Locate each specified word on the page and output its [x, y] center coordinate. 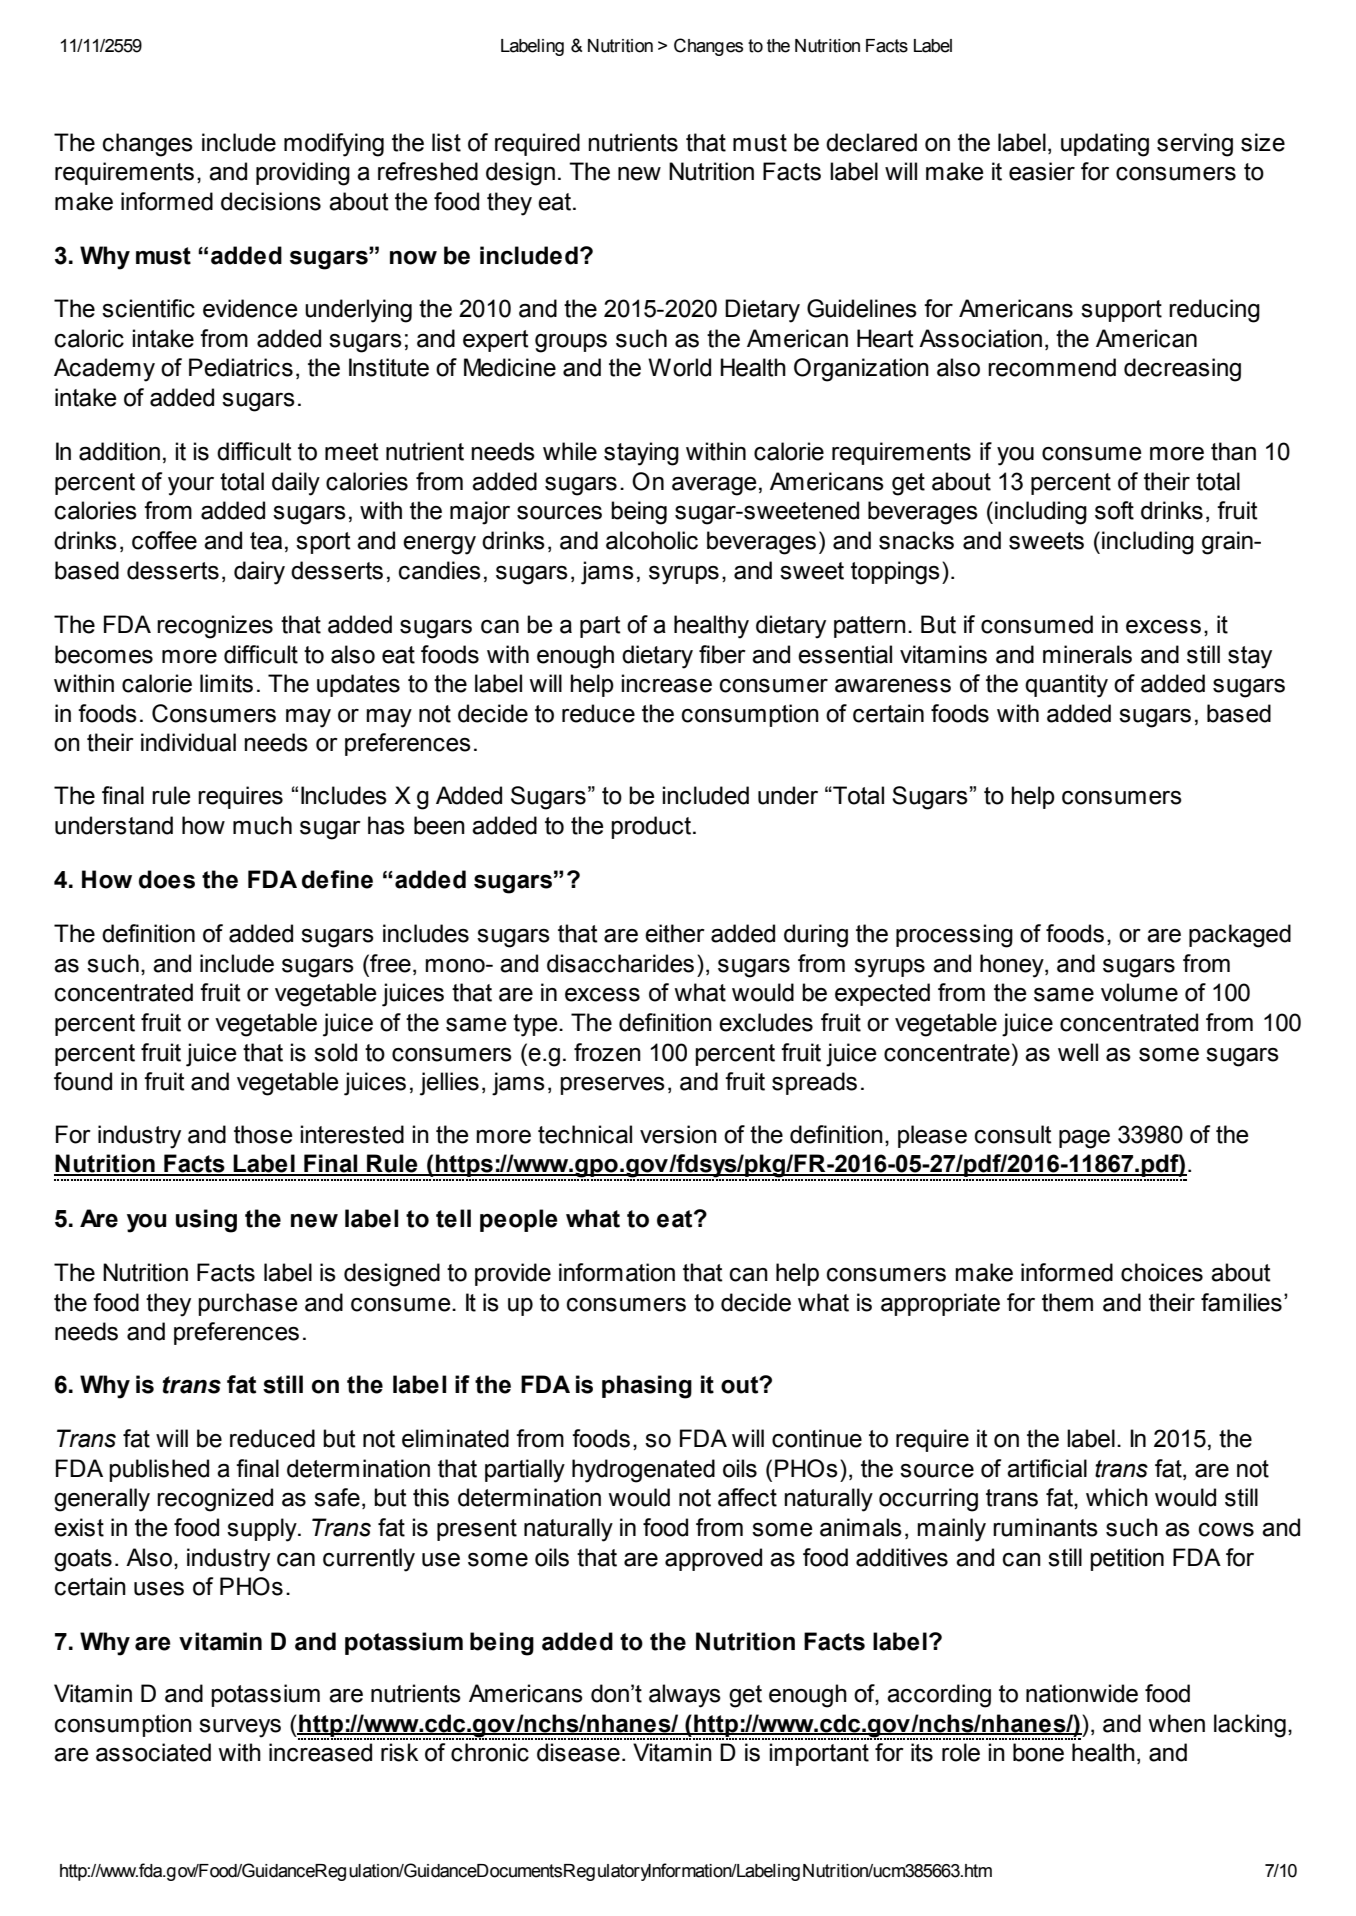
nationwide [1082, 1693]
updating [1105, 145]
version [678, 1134]
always [685, 1696]
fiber [722, 654]
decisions [271, 201]
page [1084, 1139]
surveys [240, 1728]
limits [226, 683]
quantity [1066, 686]
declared [871, 142]
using [206, 1221]
